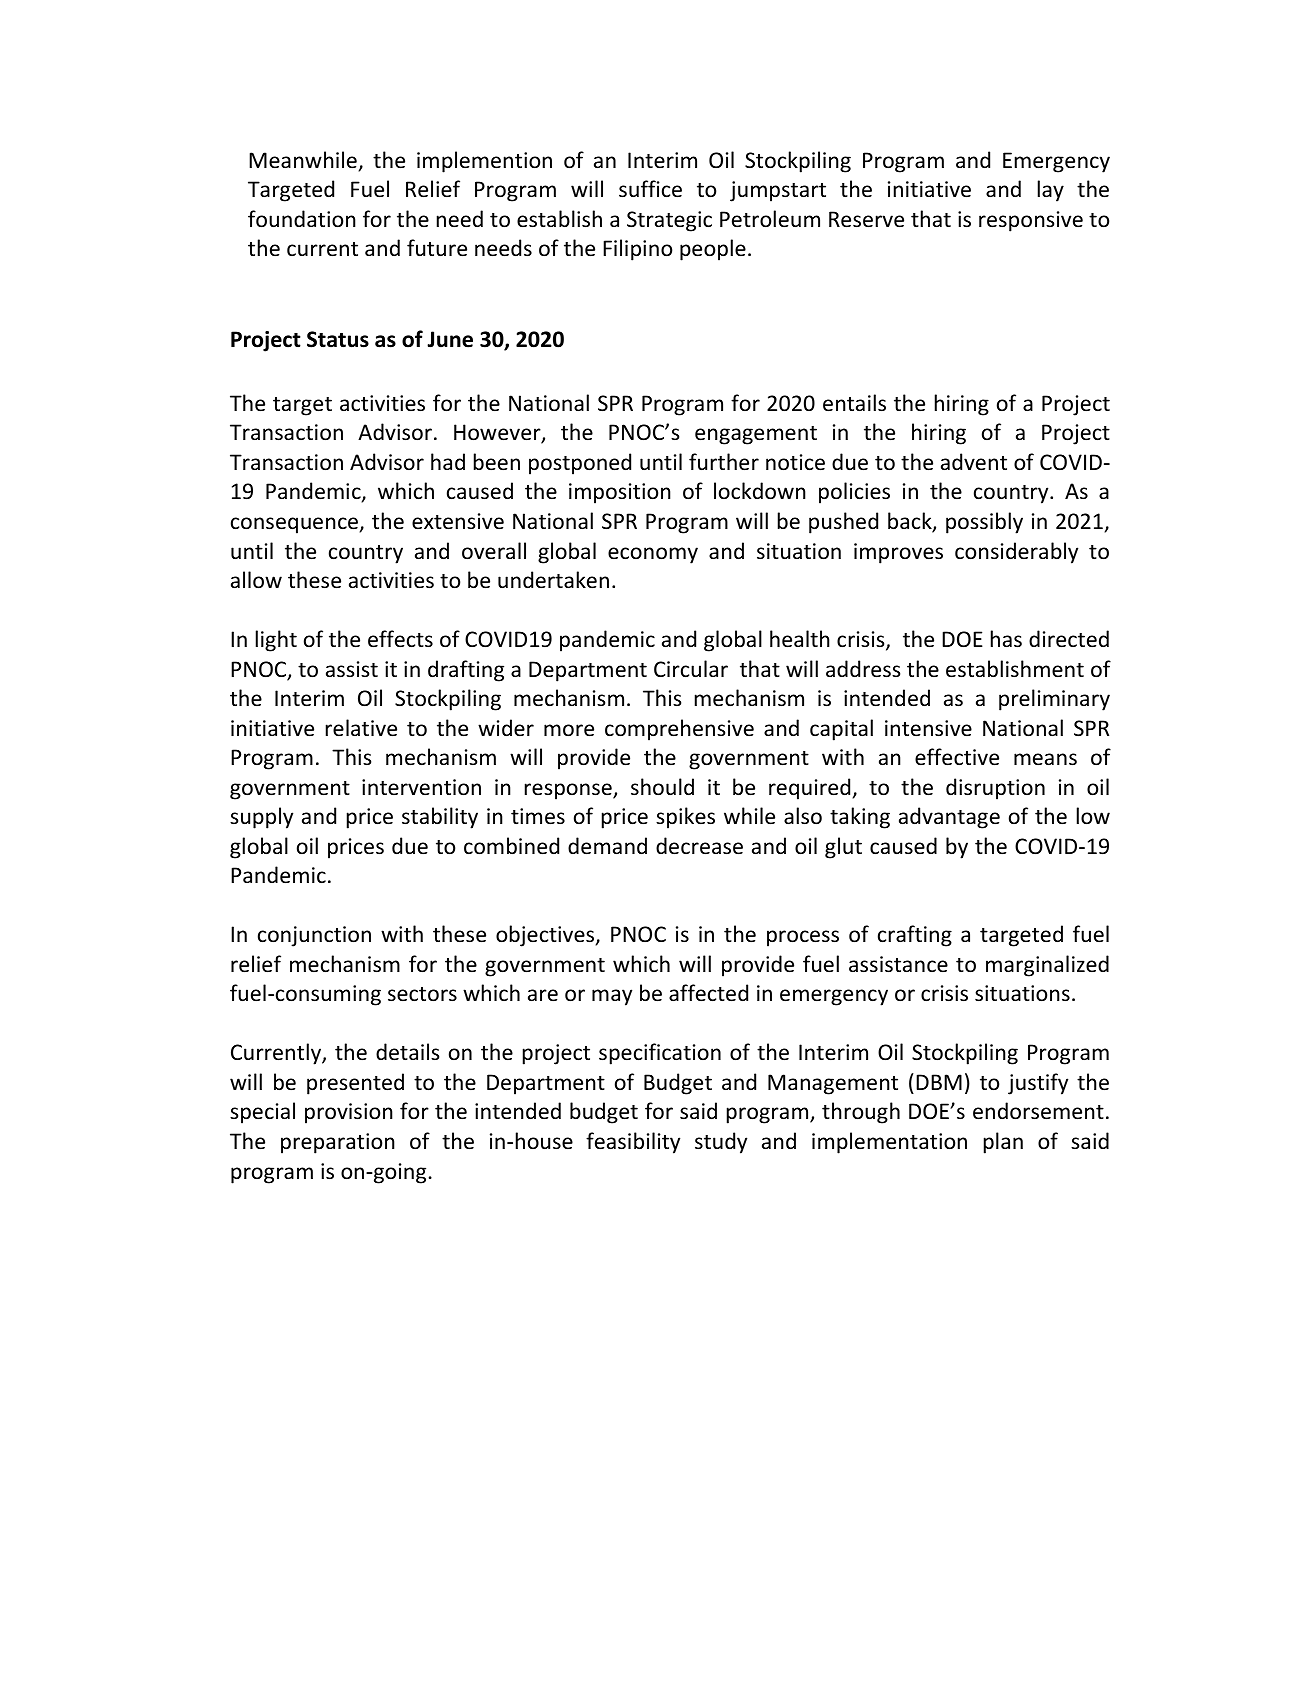 The height and width of the screenshot is (1697, 1311). What do you see at coordinates (699, 846) in the screenshot?
I see `decrease` at bounding box center [699, 846].
